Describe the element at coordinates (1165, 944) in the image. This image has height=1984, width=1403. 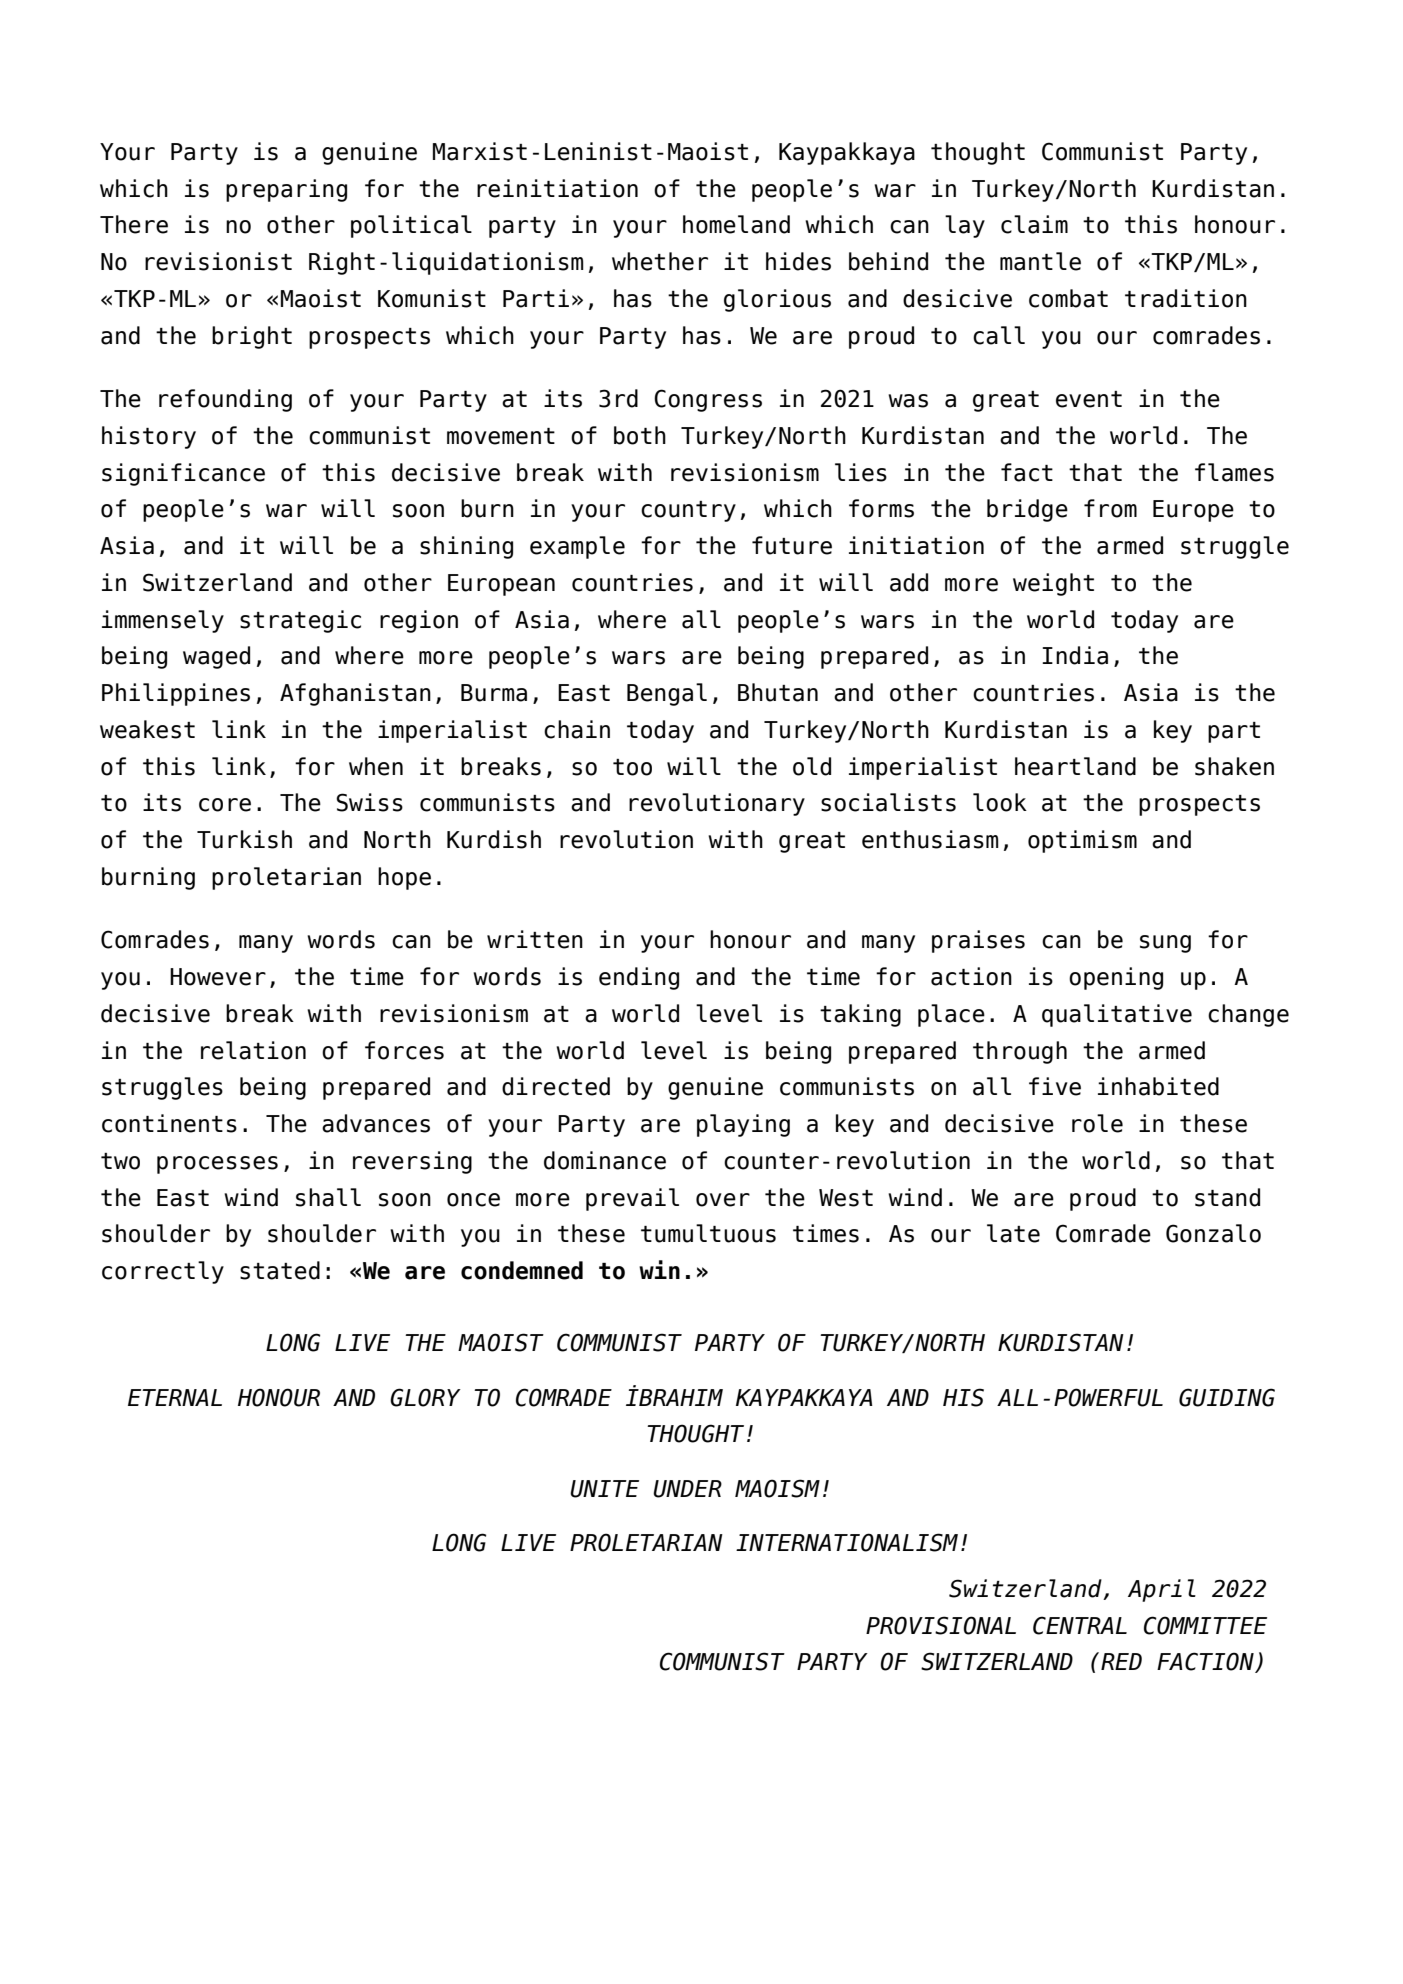
I see `sung` at that location.
